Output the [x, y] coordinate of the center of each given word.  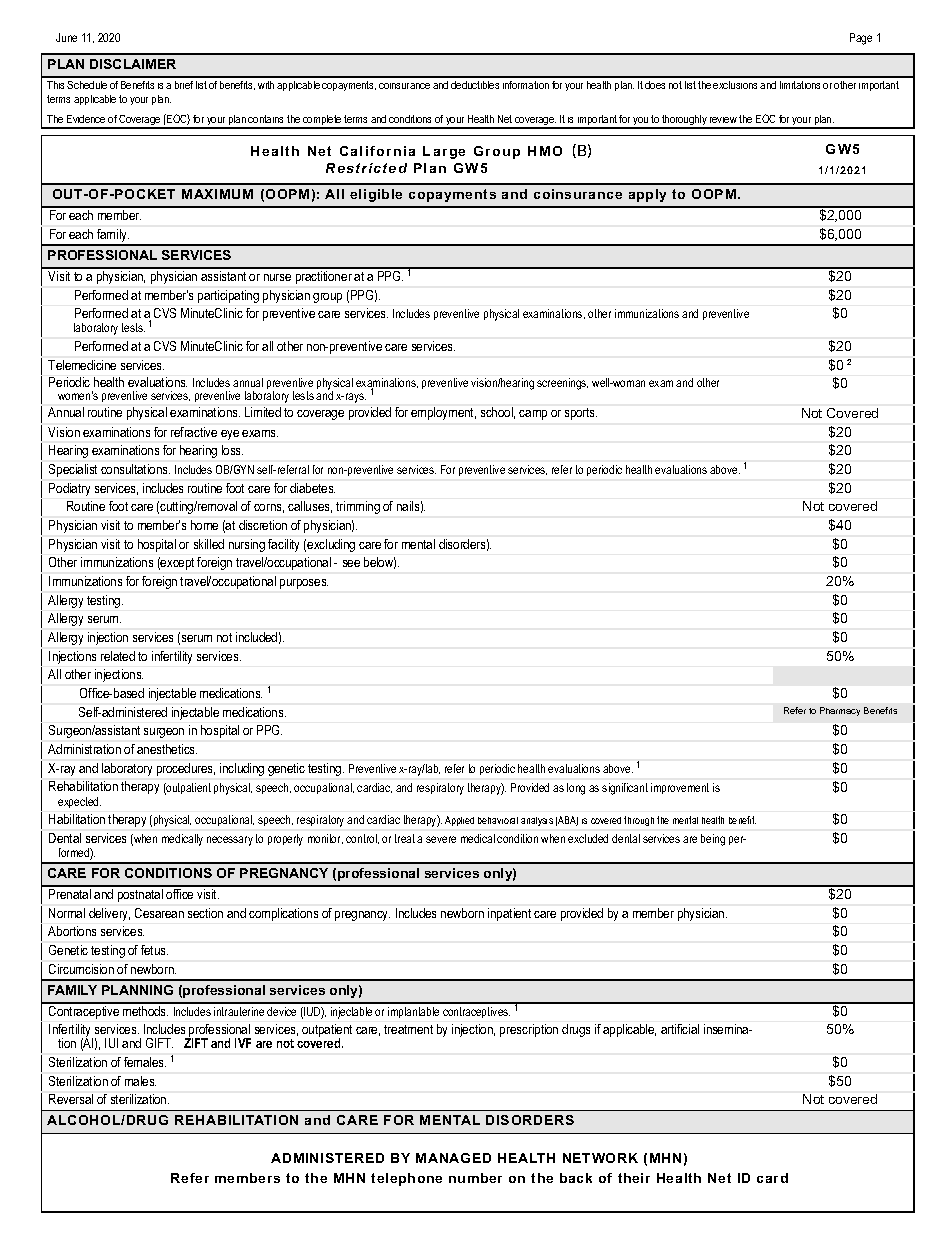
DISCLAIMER [133, 64]
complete [322, 121]
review [723, 120]
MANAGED [453, 1158]
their [634, 1178]
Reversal [71, 1099]
